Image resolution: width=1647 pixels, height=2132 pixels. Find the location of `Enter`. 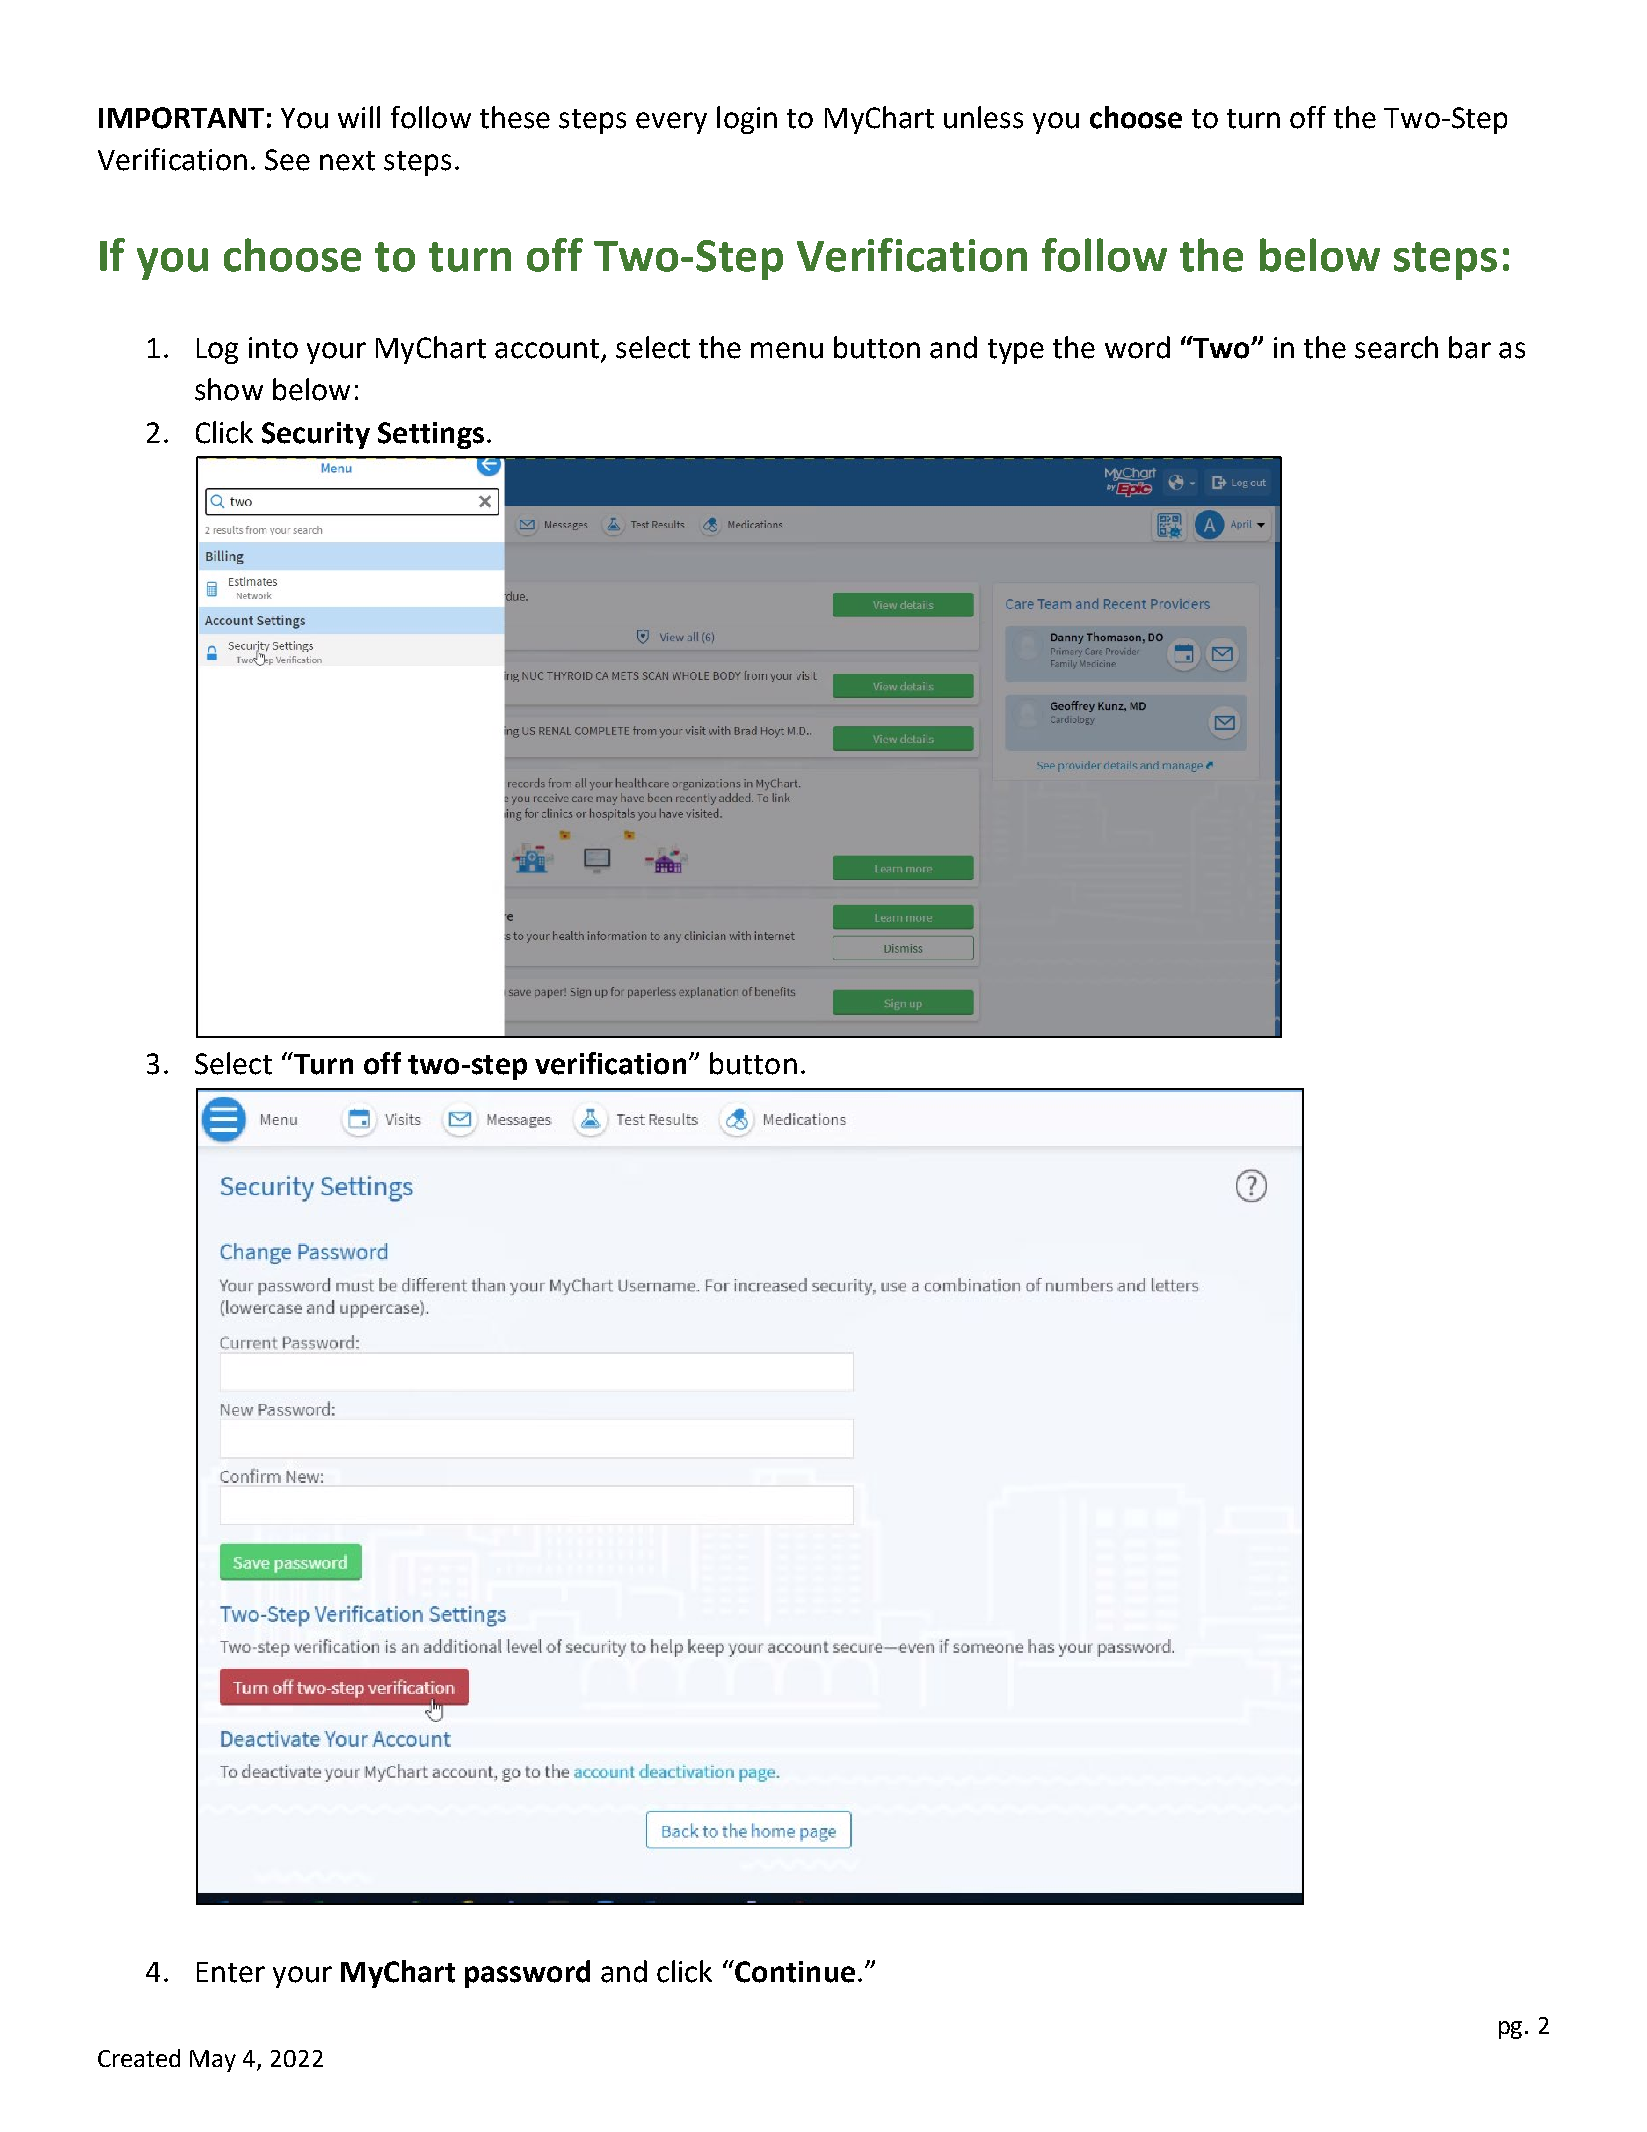

Enter is located at coordinates (231, 1972).
